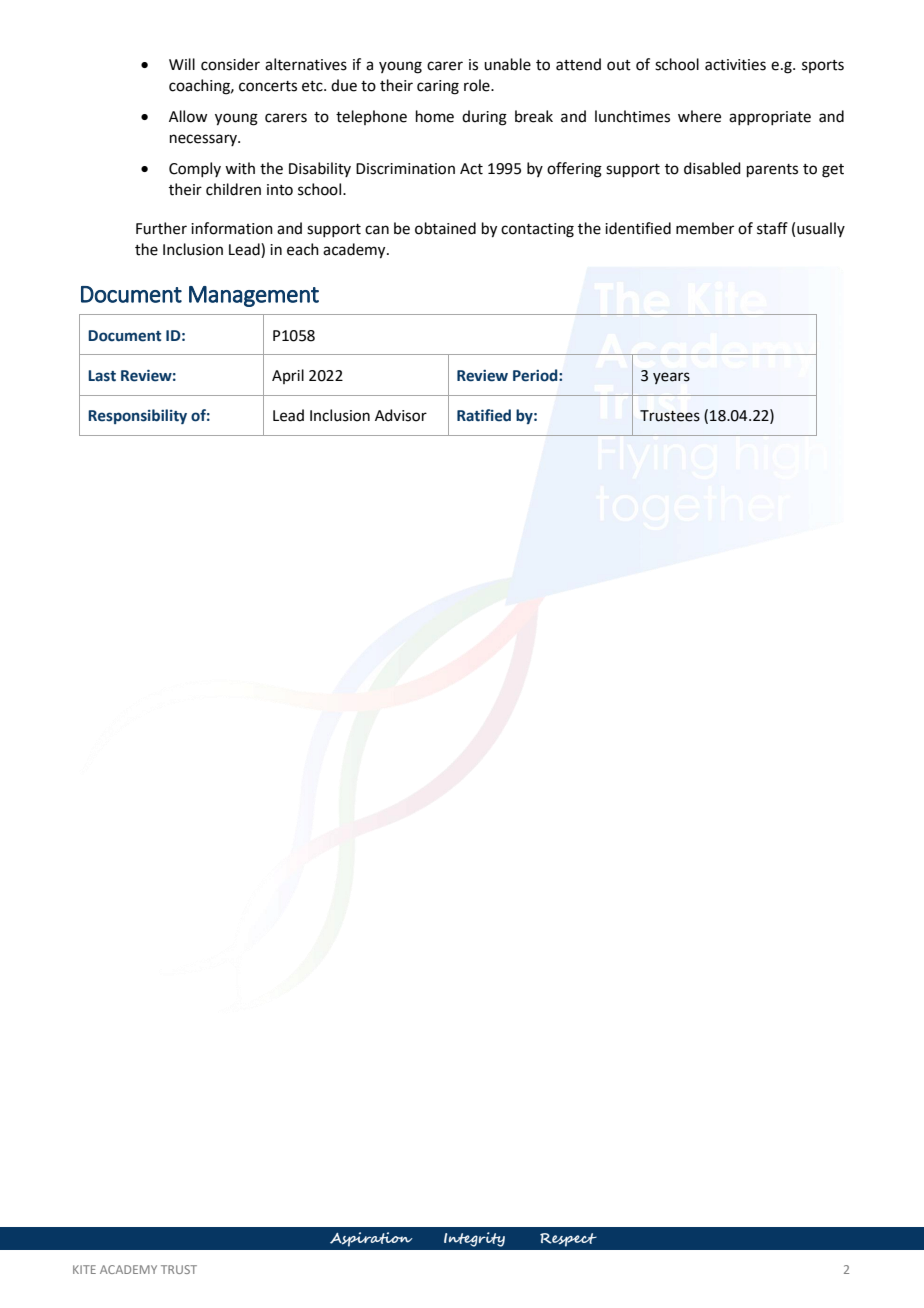 Image resolution: width=924 pixels, height=1308 pixels. Describe the element at coordinates (474, 1239) in the screenshot. I see `Integrity` at that location.
